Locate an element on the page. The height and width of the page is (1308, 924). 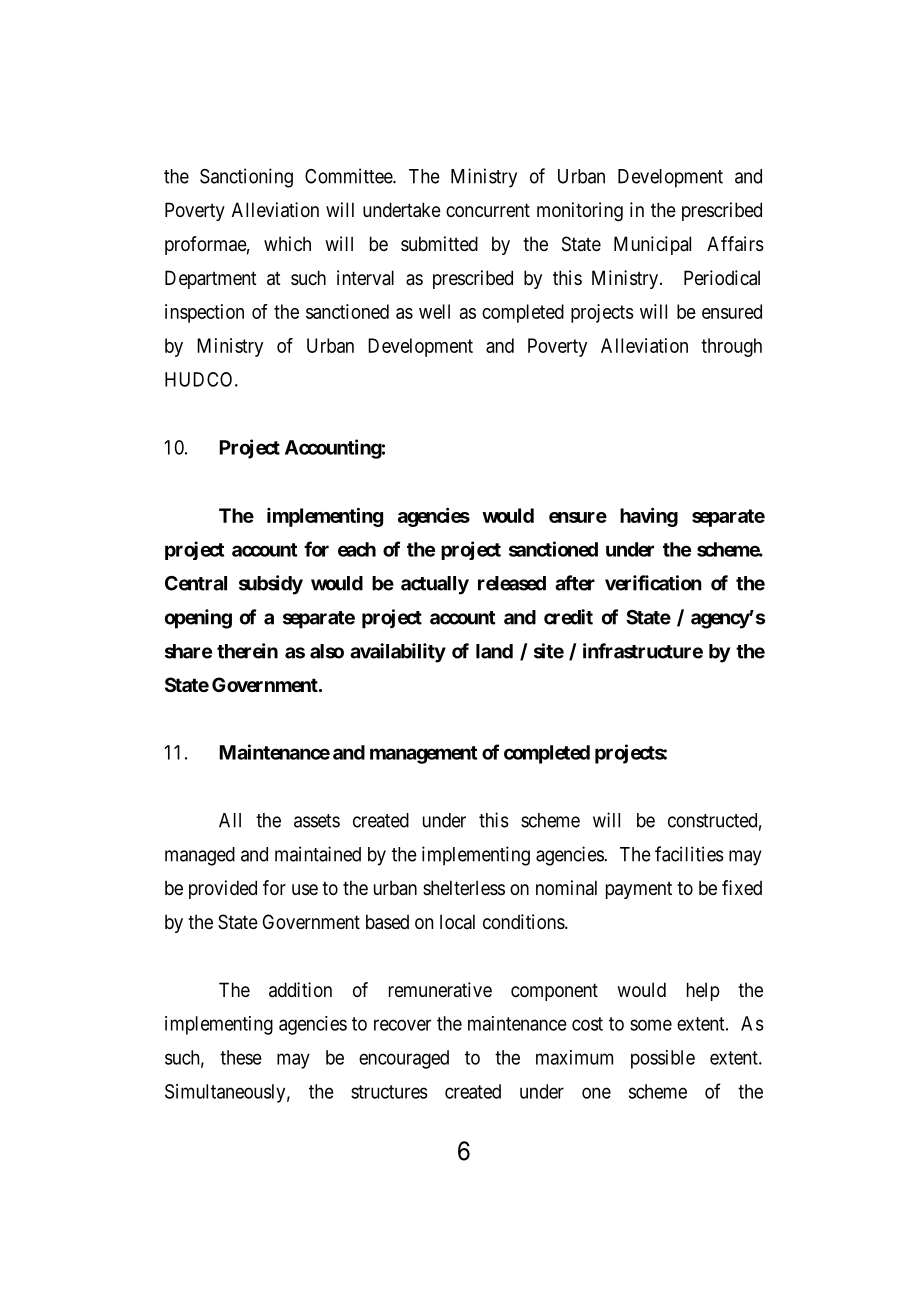
maintained is located at coordinates (318, 854).
